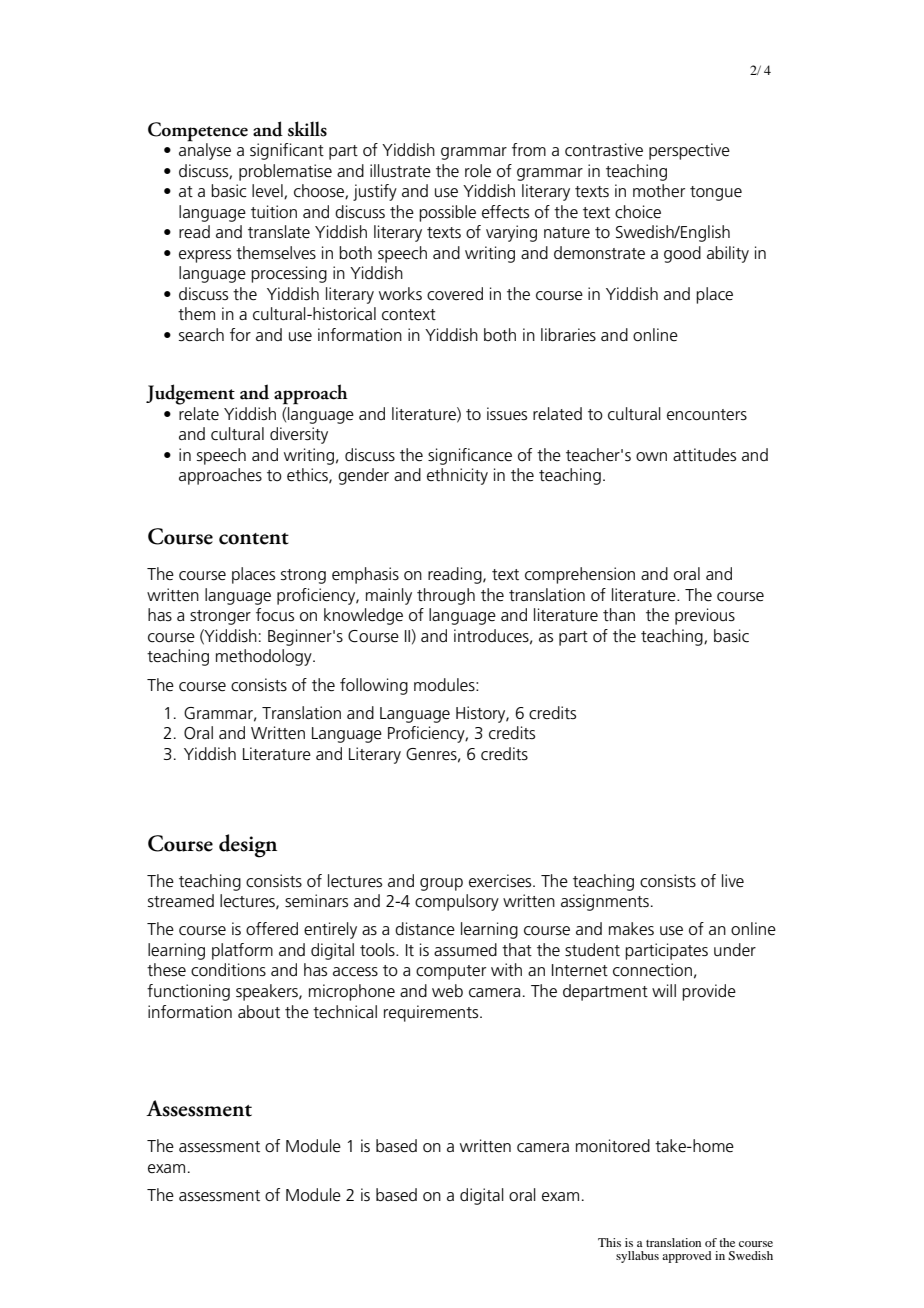 The width and height of the screenshot is (924, 1308). I want to click on perspective, so click(689, 151).
